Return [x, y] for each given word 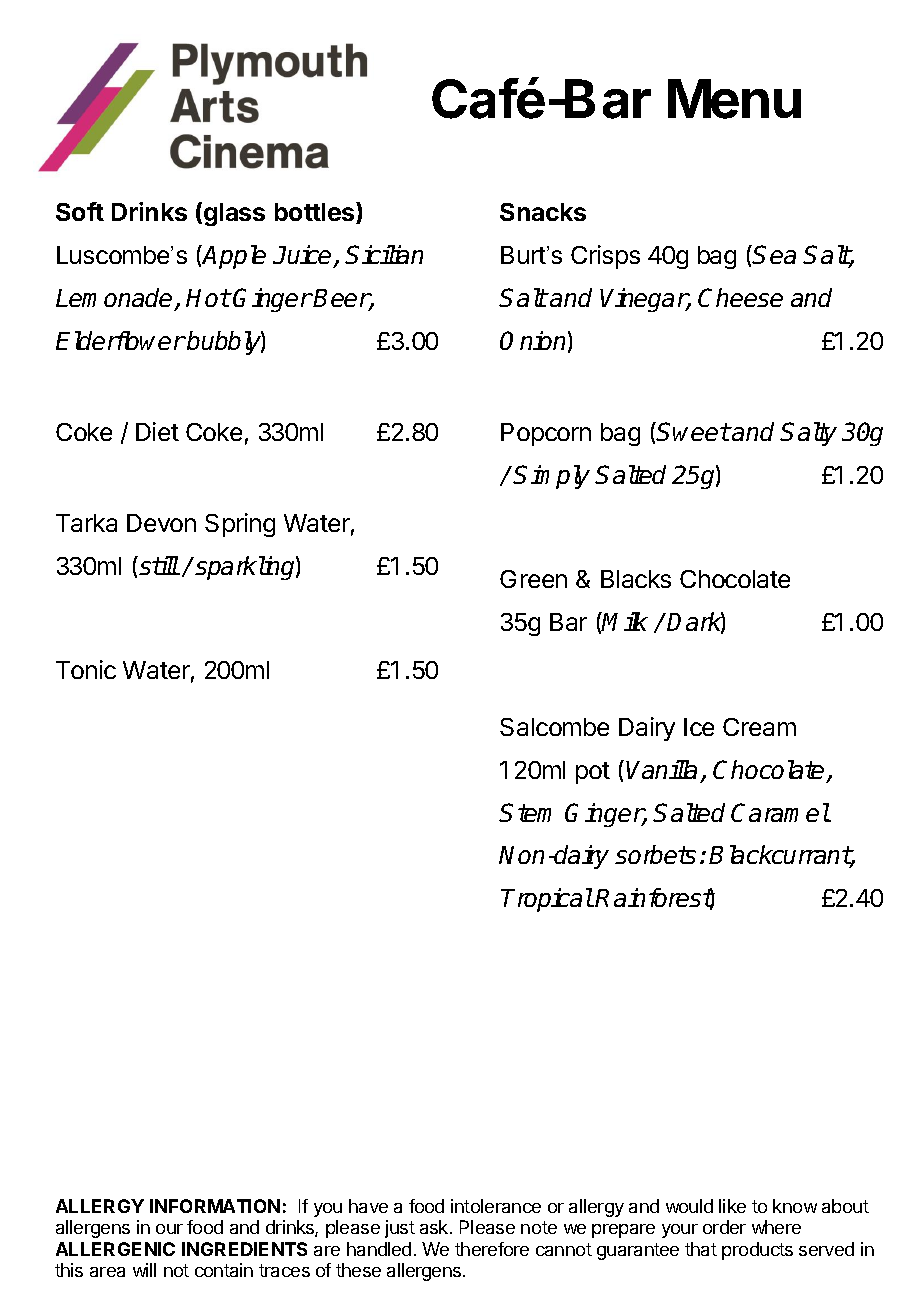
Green [533, 579]
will [144, 1270]
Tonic [86, 669]
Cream [759, 727]
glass [234, 214]
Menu [734, 99]
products [757, 1251]
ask [435, 1227]
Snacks [543, 212]
